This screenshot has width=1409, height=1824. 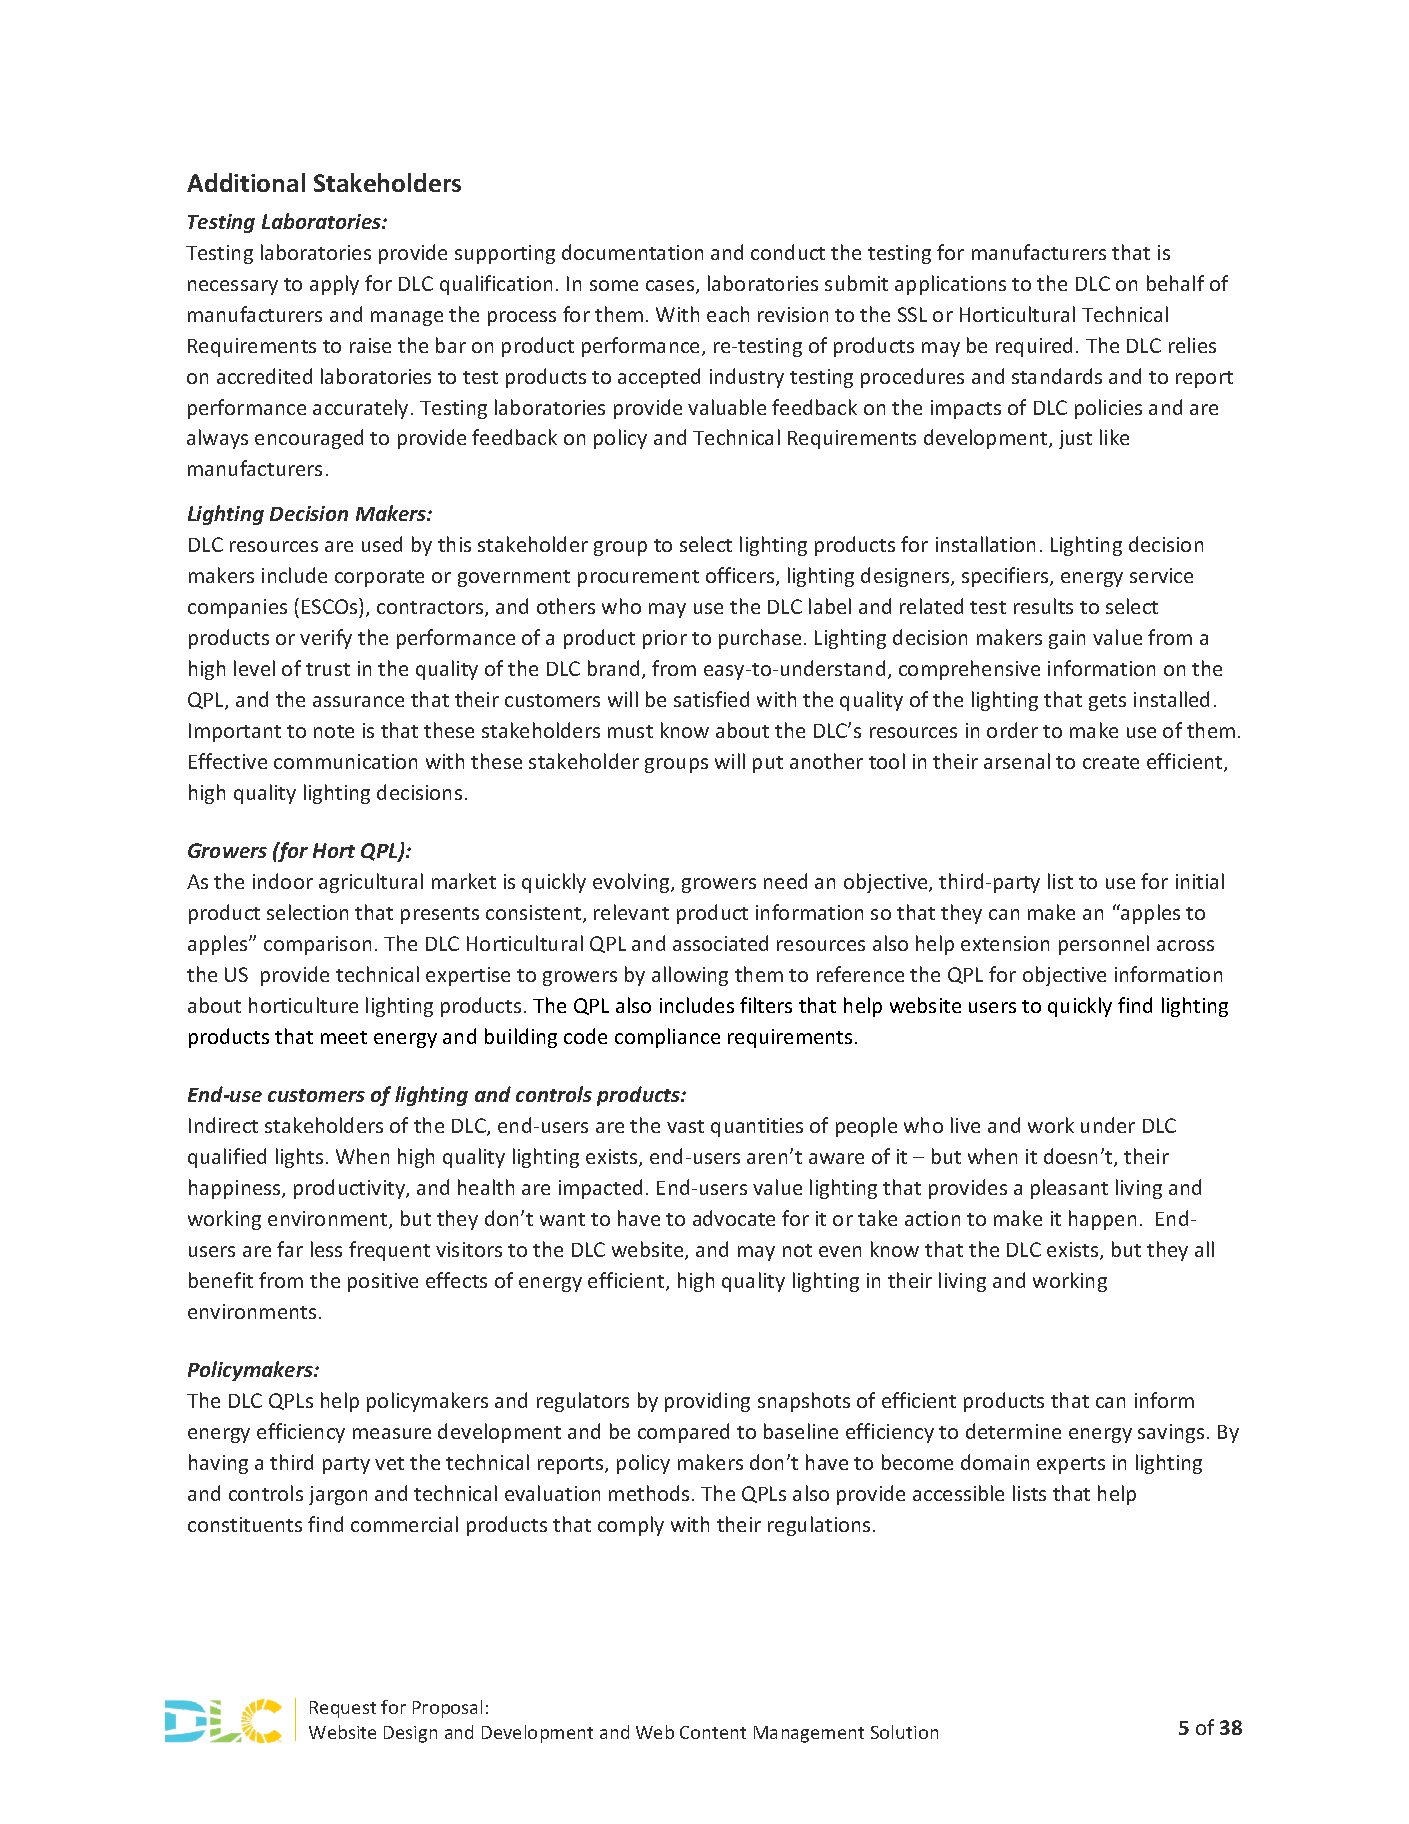 What do you see at coordinates (632, 252) in the screenshot?
I see `documentation` at bounding box center [632, 252].
